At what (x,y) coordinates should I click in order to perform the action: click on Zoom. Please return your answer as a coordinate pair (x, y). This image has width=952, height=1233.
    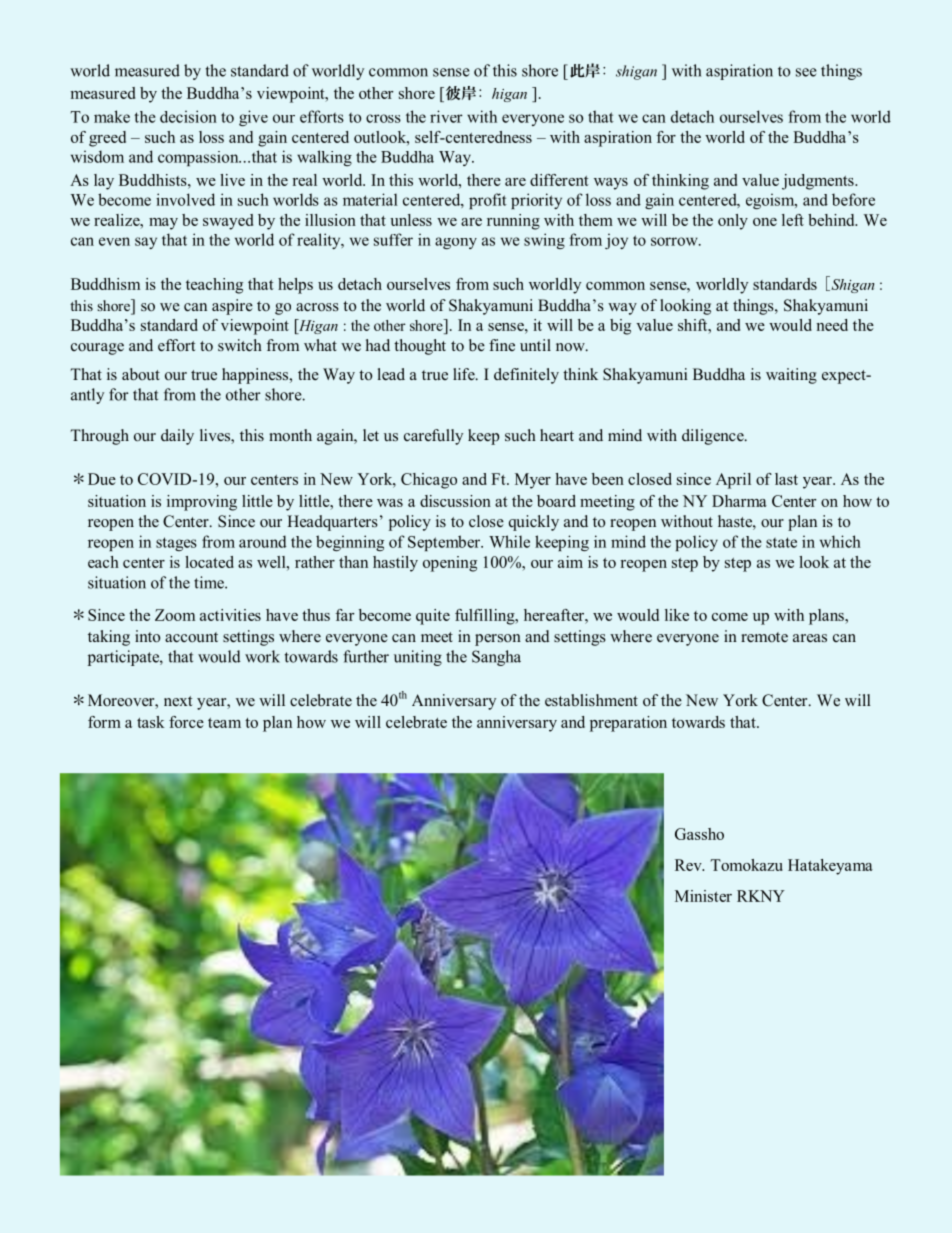
    Looking at the image, I should click on (175, 615).
